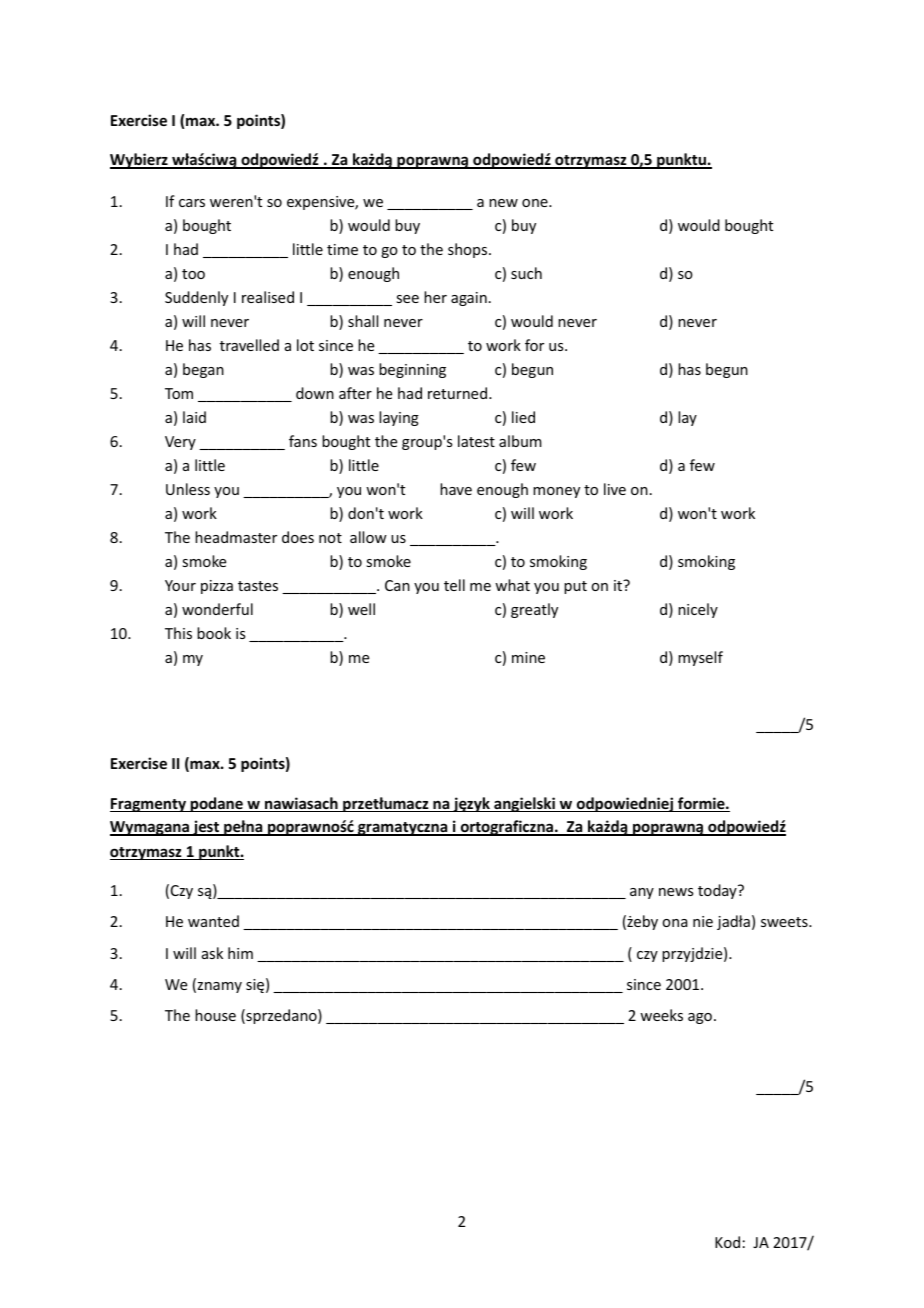 This screenshot has width=924, height=1308. What do you see at coordinates (215, 1015) in the screenshot?
I see `house` at bounding box center [215, 1015].
